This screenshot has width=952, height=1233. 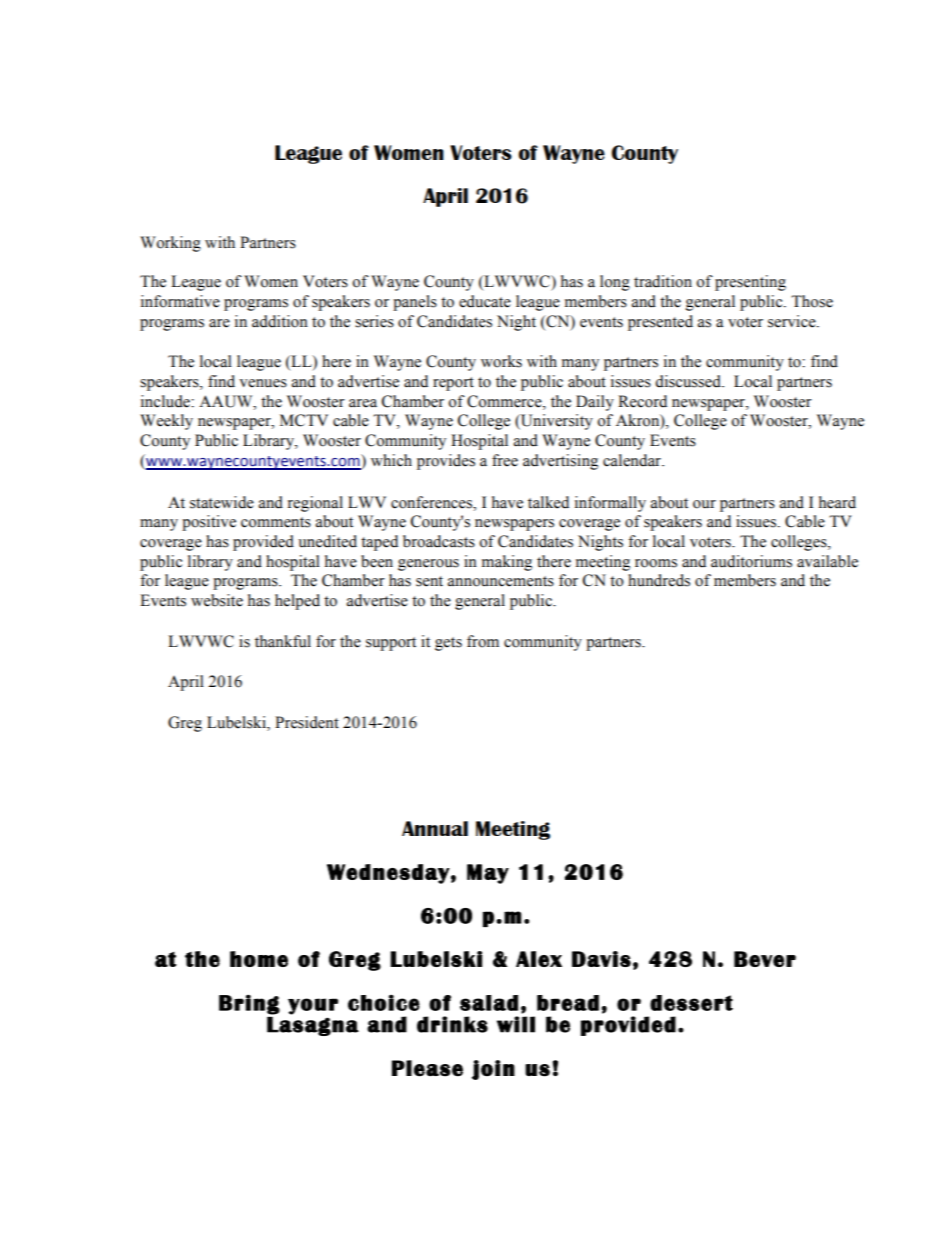 I want to click on Bring, so click(x=249, y=1005).
